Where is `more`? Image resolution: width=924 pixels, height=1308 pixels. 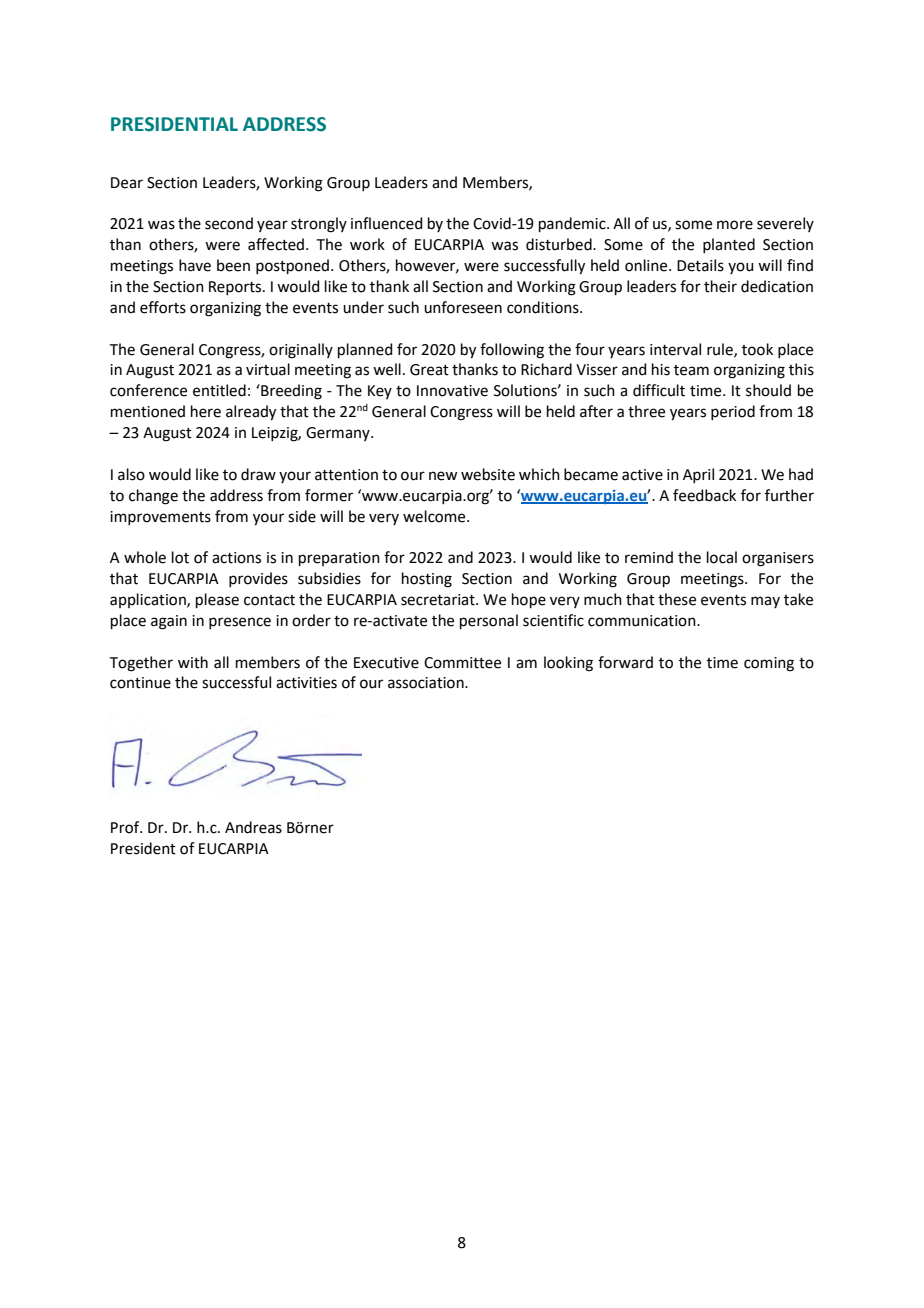 more is located at coordinates (735, 225).
